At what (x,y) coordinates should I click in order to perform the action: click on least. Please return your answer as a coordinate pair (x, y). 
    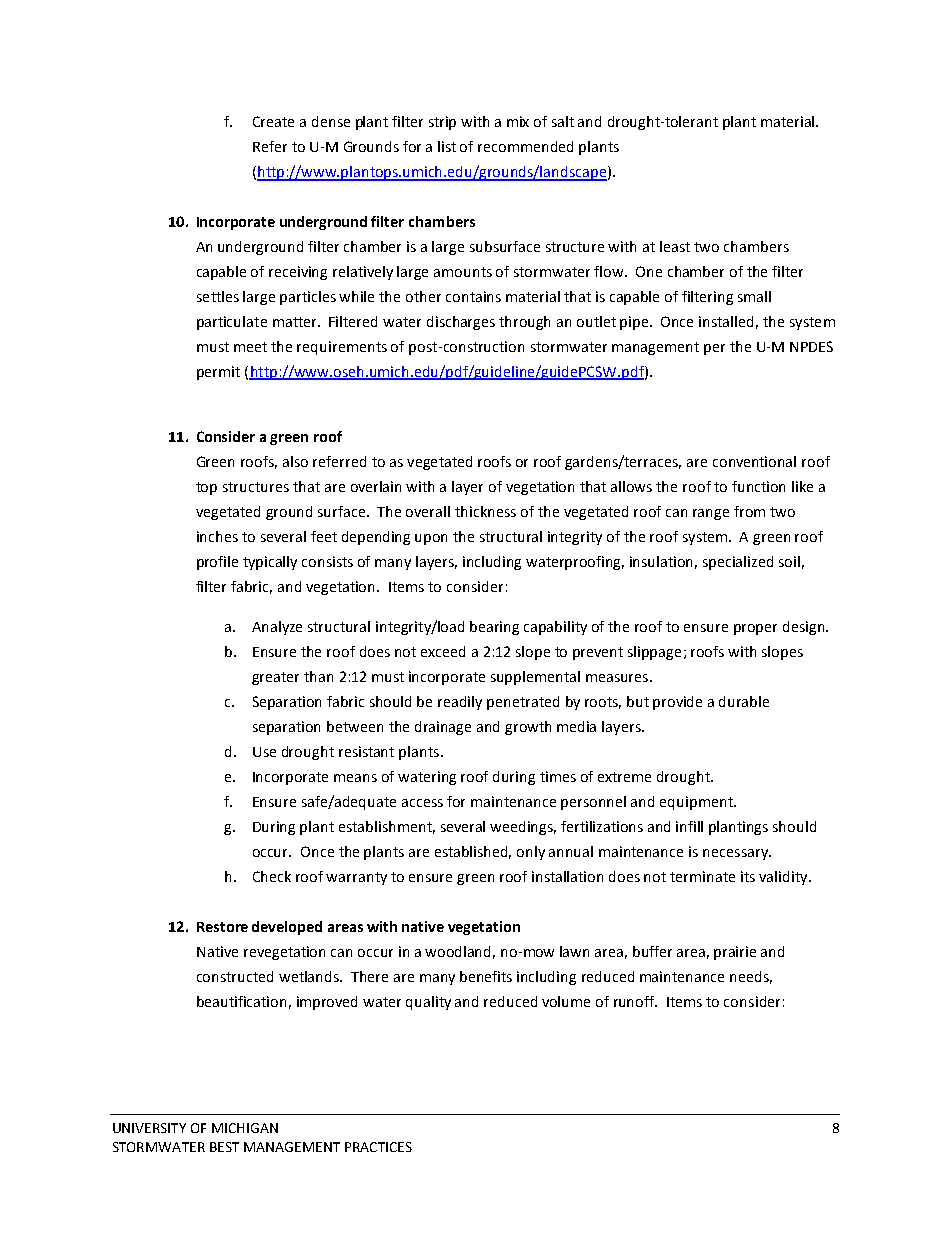
    Looking at the image, I should click on (675, 246).
